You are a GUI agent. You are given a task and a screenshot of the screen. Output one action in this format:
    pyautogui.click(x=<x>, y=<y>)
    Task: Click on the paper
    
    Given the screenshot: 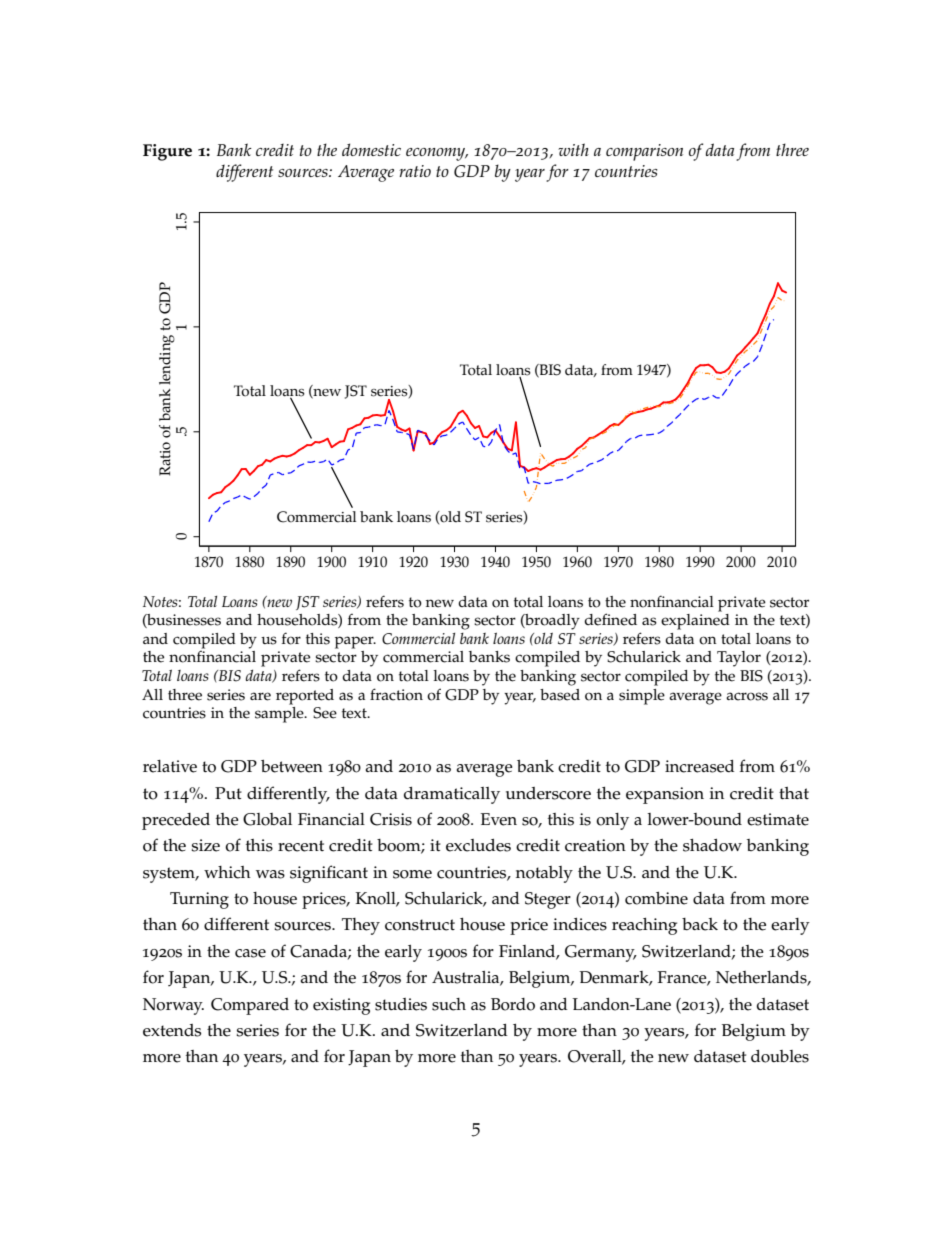 What is the action you would take?
    pyautogui.click(x=355, y=642)
